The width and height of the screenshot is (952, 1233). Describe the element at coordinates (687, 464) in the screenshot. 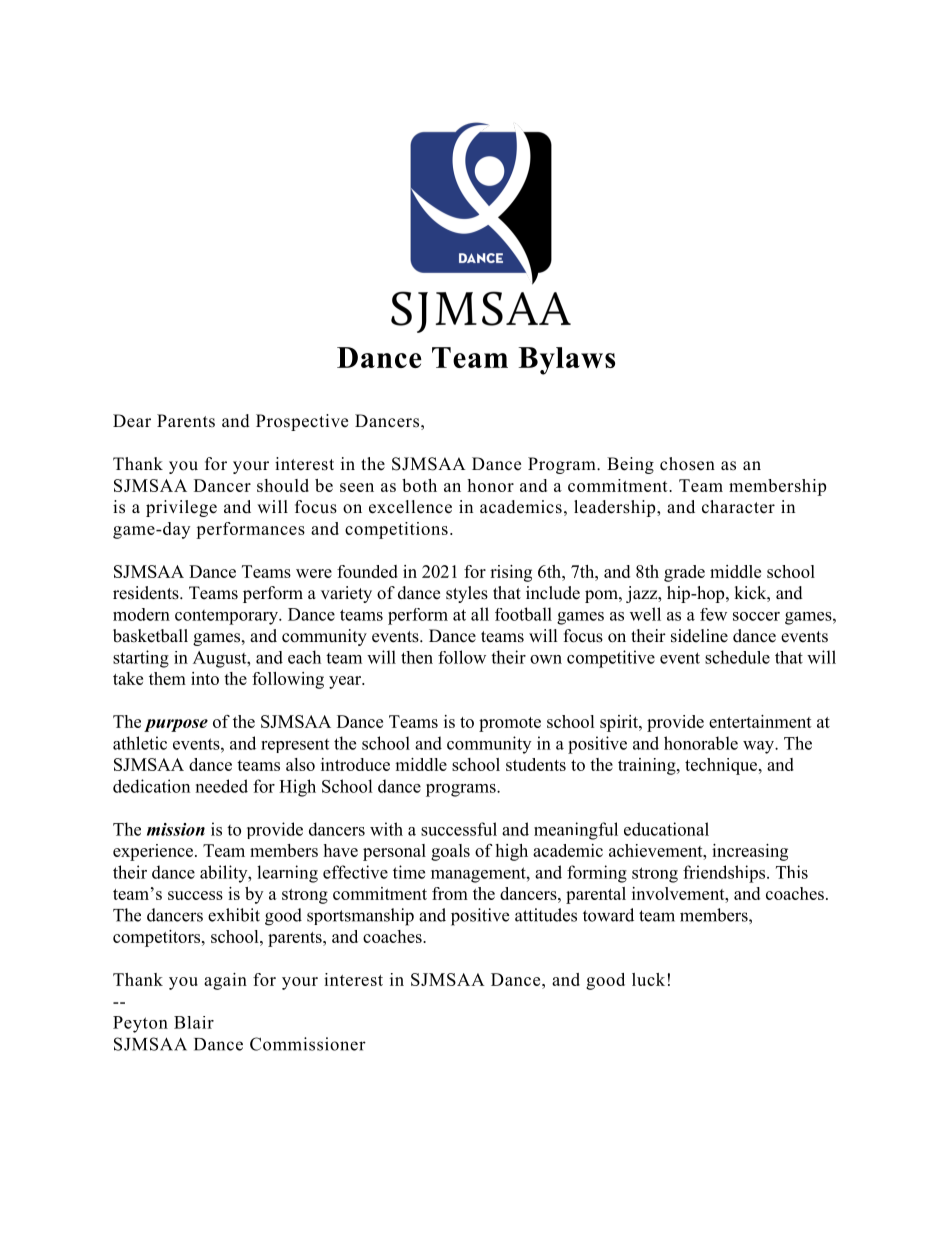

I see `chosen` at that location.
